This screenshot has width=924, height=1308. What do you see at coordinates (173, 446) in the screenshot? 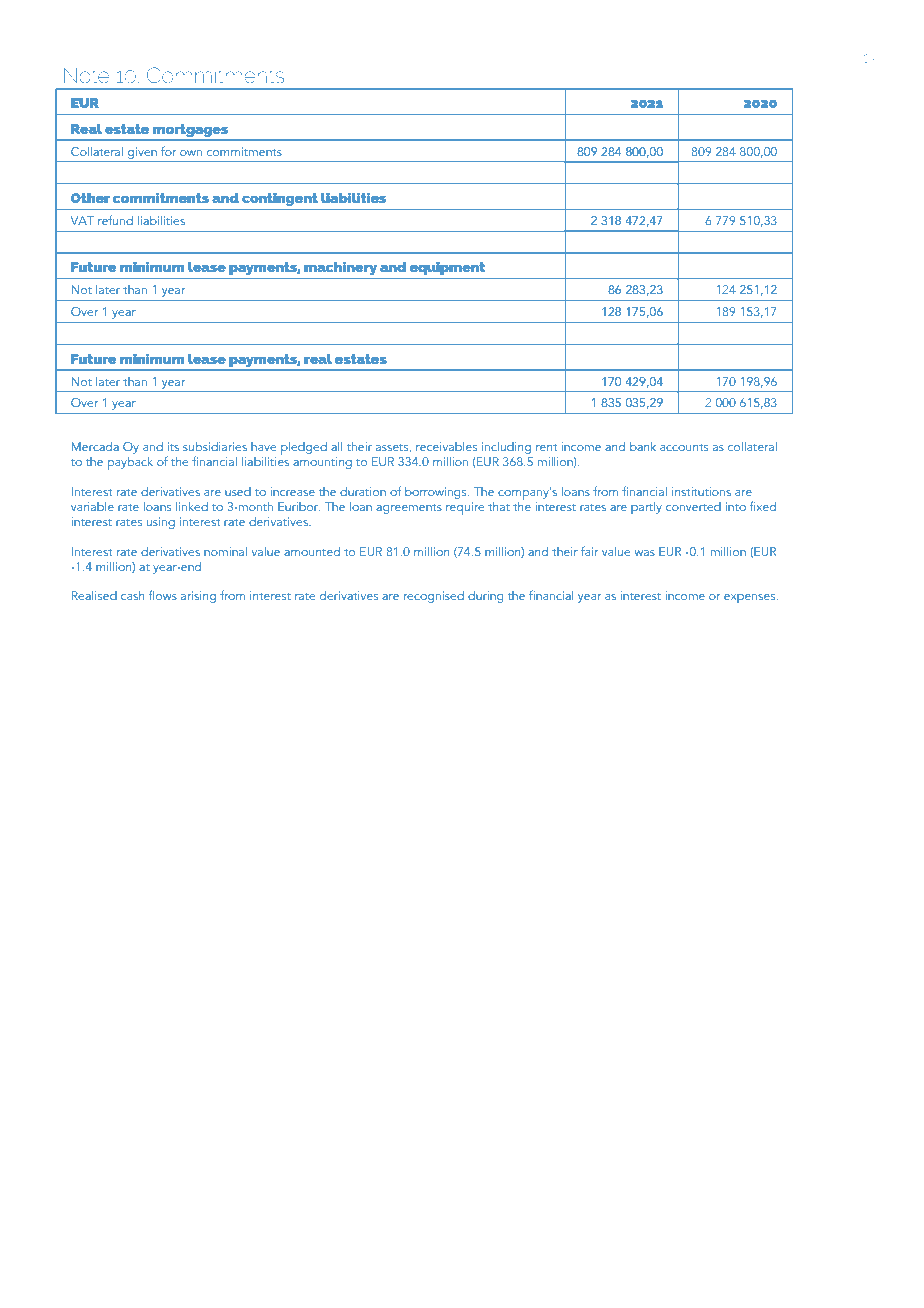
I see `its` at bounding box center [173, 446].
